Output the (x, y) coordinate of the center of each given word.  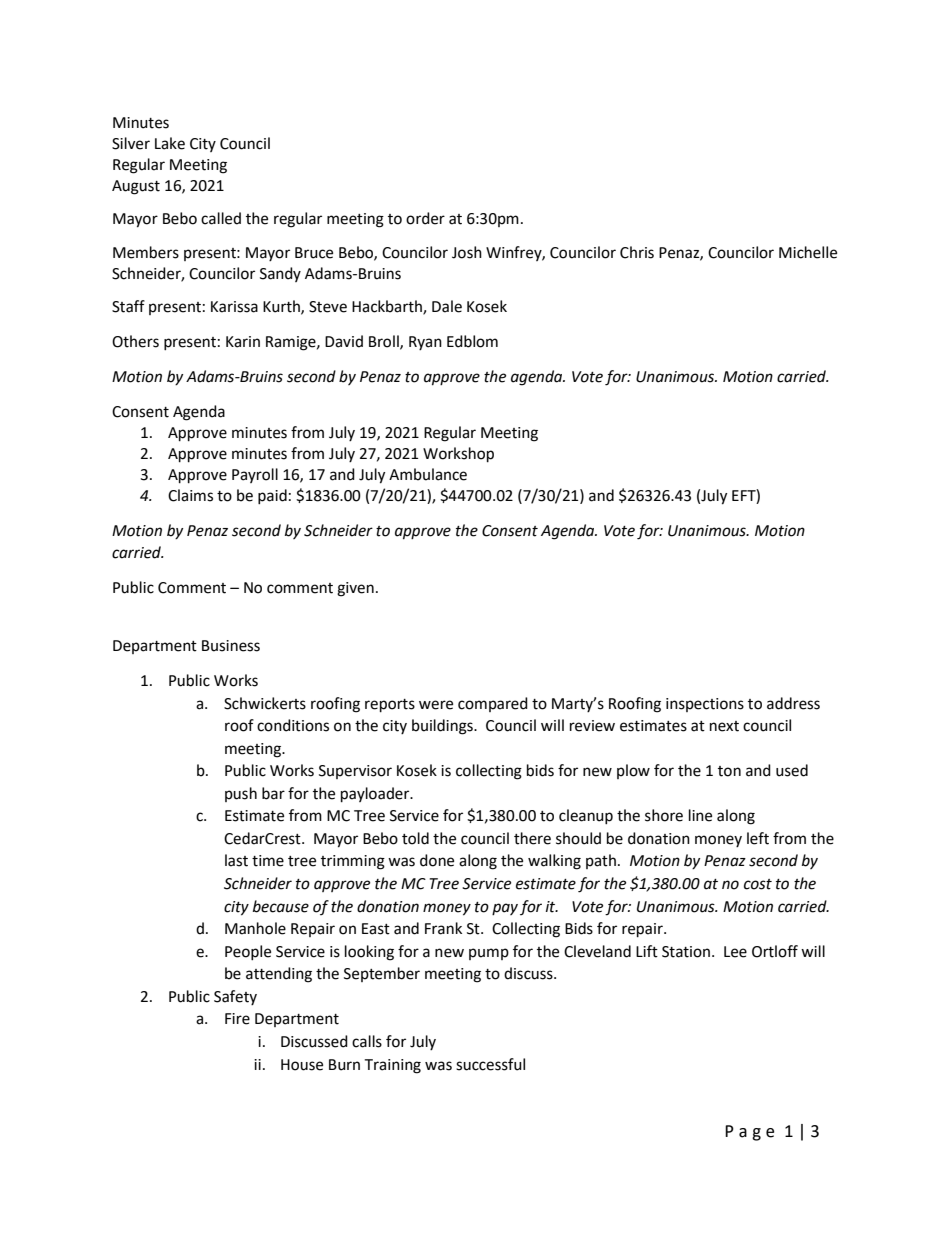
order (425, 218)
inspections (705, 705)
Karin (243, 342)
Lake (170, 143)
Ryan (425, 343)
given (355, 589)
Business (231, 646)
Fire (237, 1019)
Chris (637, 252)
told (415, 838)
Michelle (808, 252)
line (700, 815)
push (241, 794)
